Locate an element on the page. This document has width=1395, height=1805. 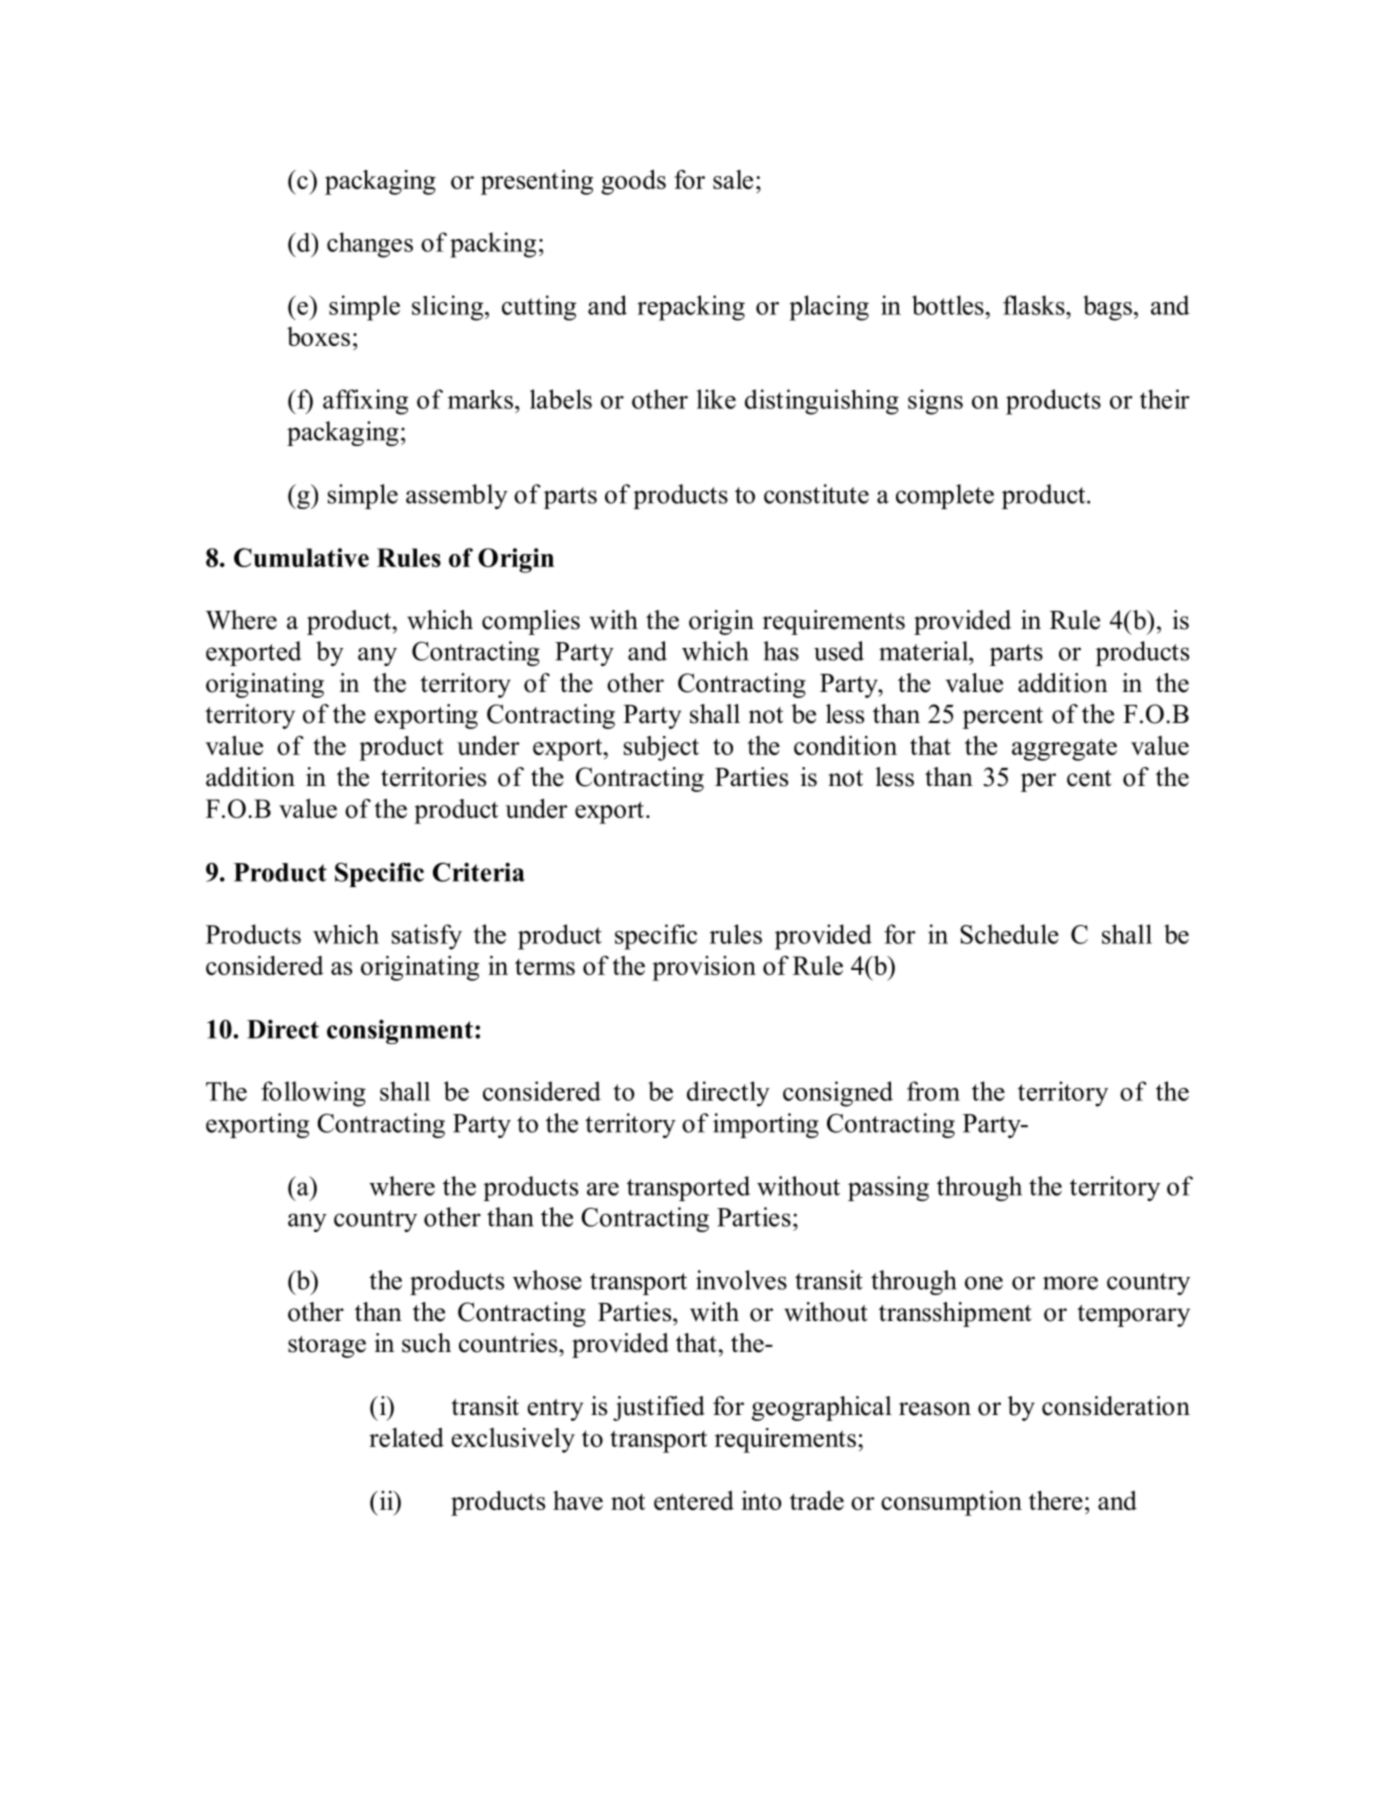
consignment is located at coordinates (400, 1031).
